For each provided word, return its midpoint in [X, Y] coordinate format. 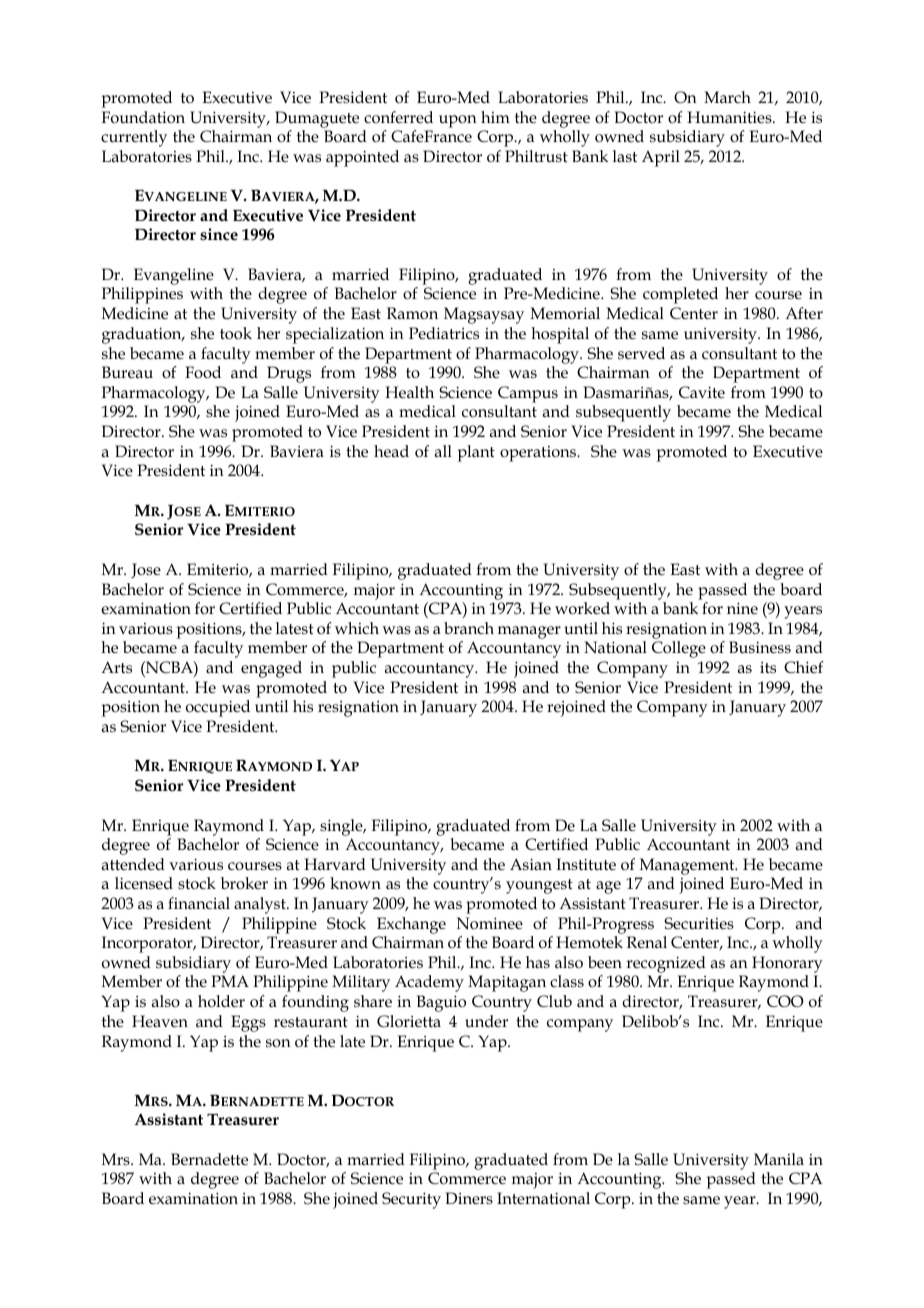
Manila [779, 1159]
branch [469, 628]
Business [760, 647]
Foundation [143, 117]
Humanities [730, 117]
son [278, 1043]
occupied [218, 708]
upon [458, 121]
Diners [469, 1198]
